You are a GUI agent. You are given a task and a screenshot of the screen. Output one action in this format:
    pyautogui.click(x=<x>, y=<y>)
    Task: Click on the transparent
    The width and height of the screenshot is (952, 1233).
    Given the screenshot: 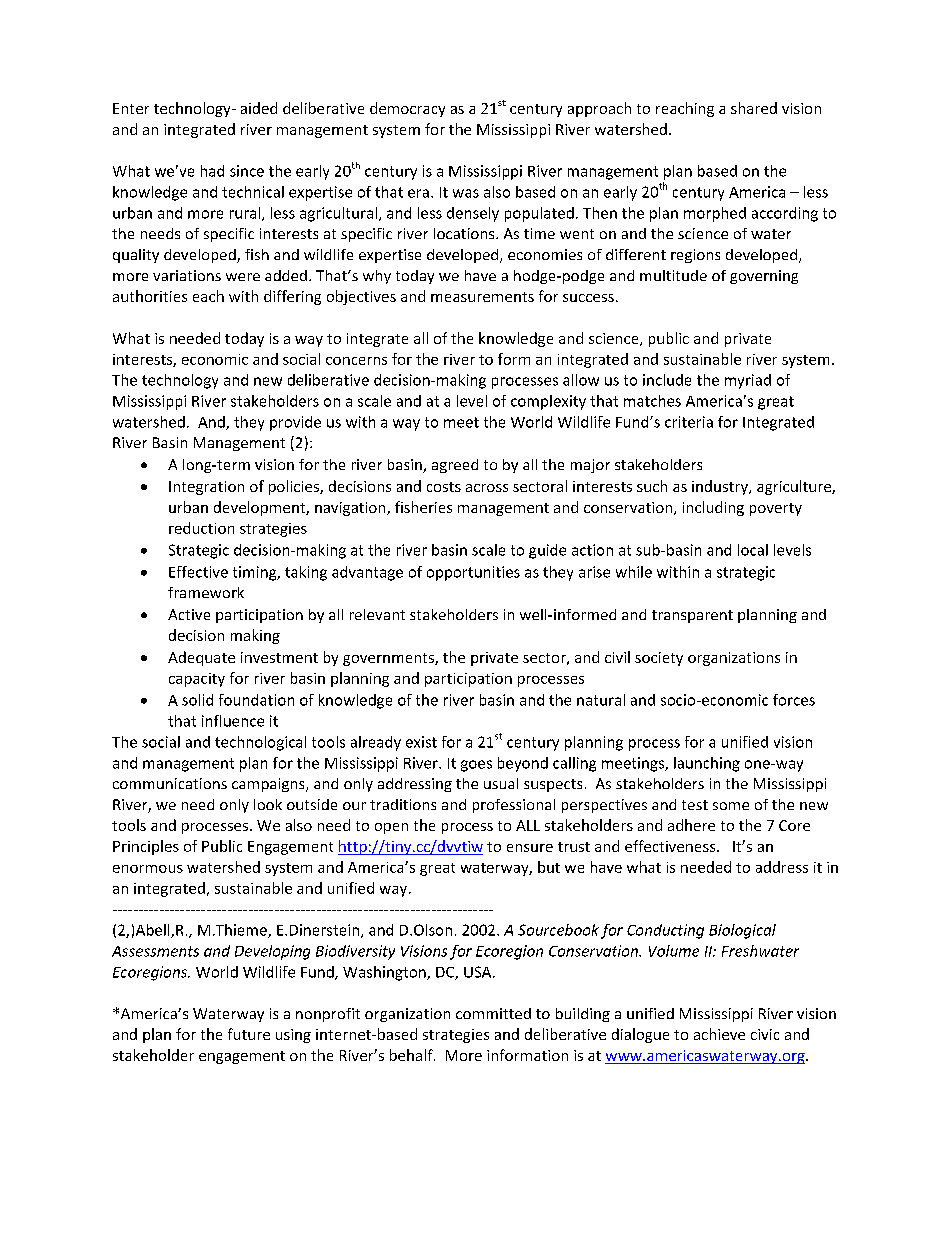 What is the action you would take?
    pyautogui.click(x=692, y=616)
